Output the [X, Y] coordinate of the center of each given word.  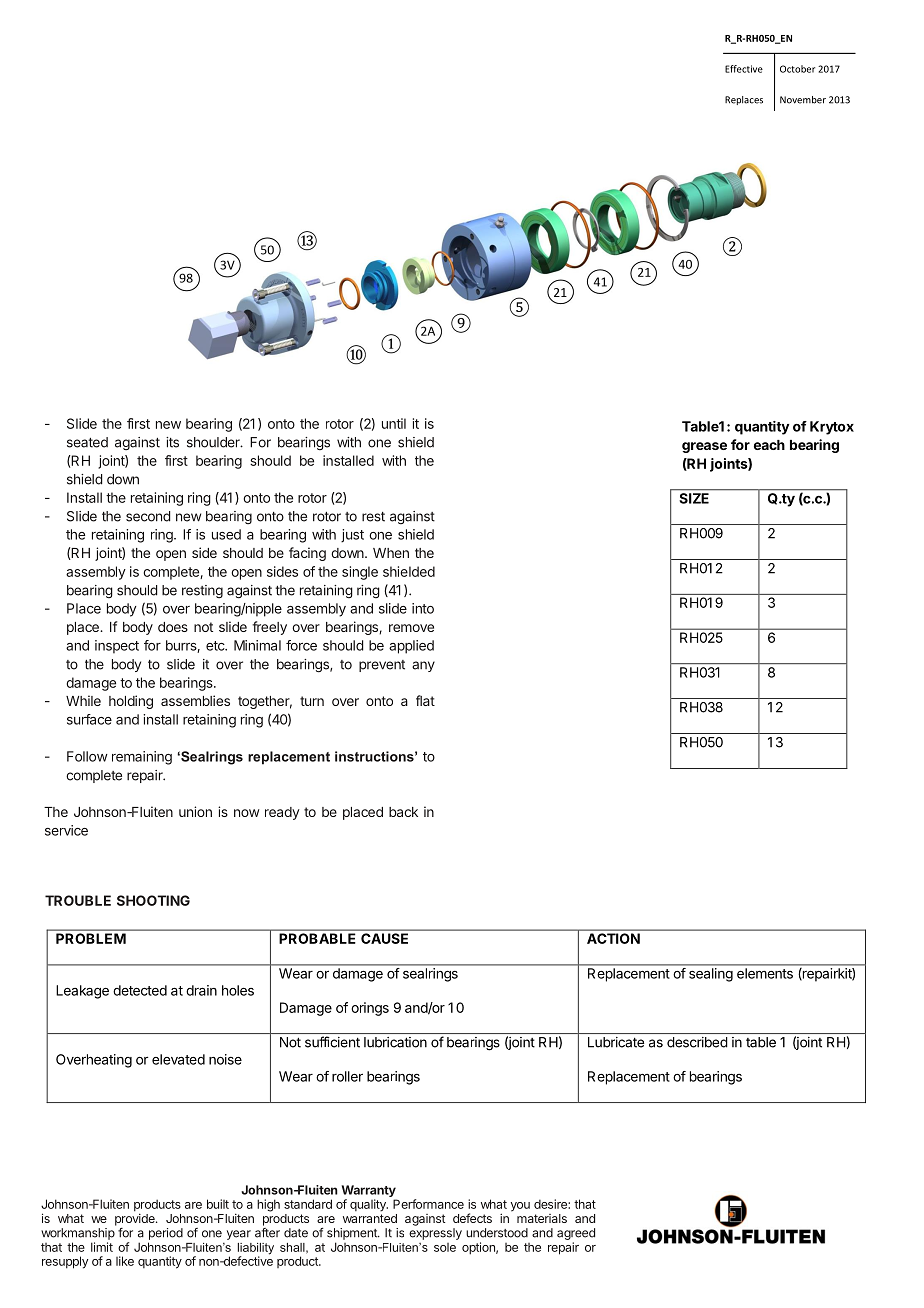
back [403, 812]
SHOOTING [153, 900]
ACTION [613, 938]
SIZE [694, 498]
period [166, 1234]
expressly [435, 1234]
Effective [744, 69]
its [172, 442]
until [394, 423]
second [148, 516]
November [803, 100]
